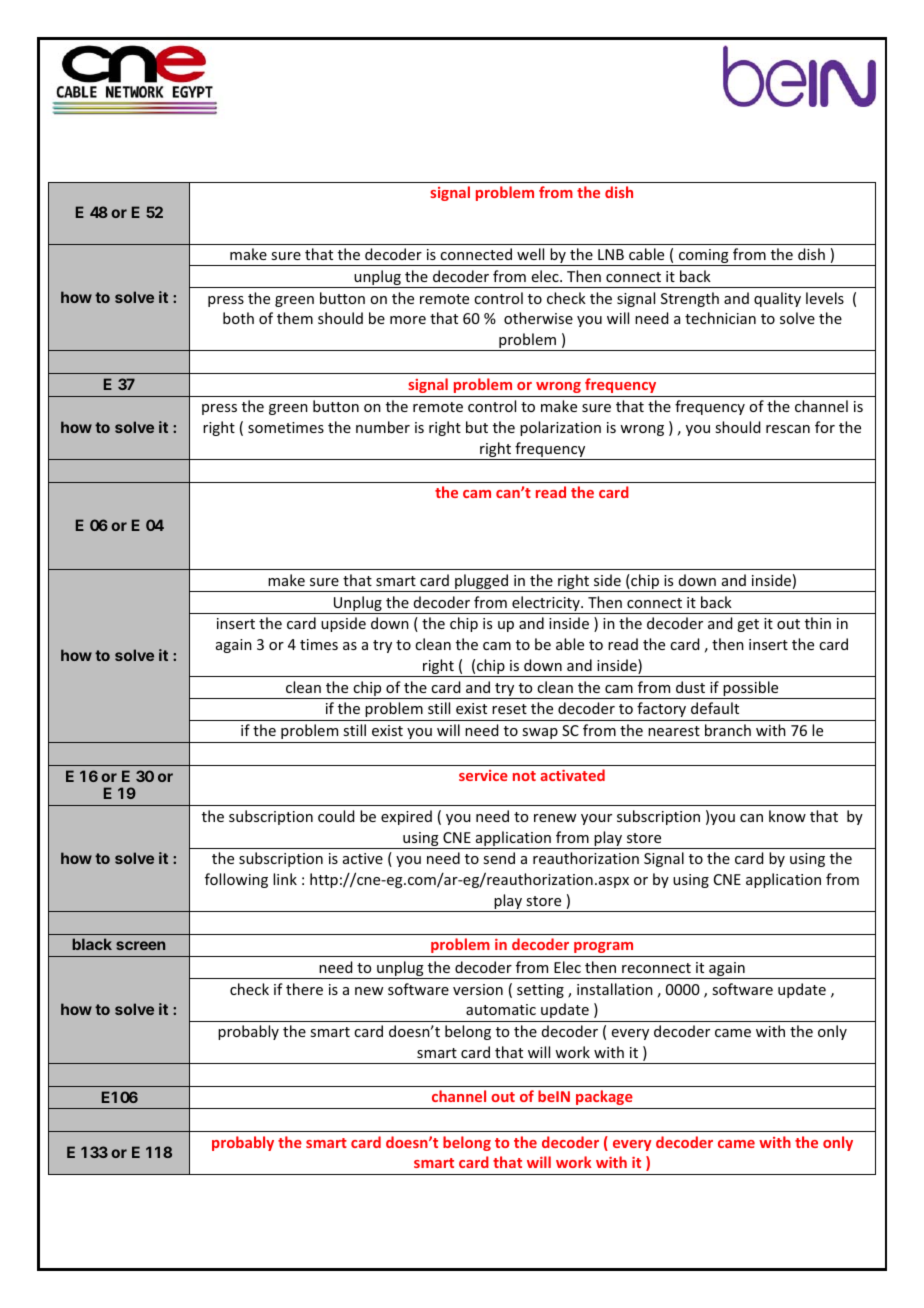 The height and width of the screenshot is (1308, 924). What do you see at coordinates (501, 1009) in the screenshot?
I see `automatic` at bounding box center [501, 1009].
